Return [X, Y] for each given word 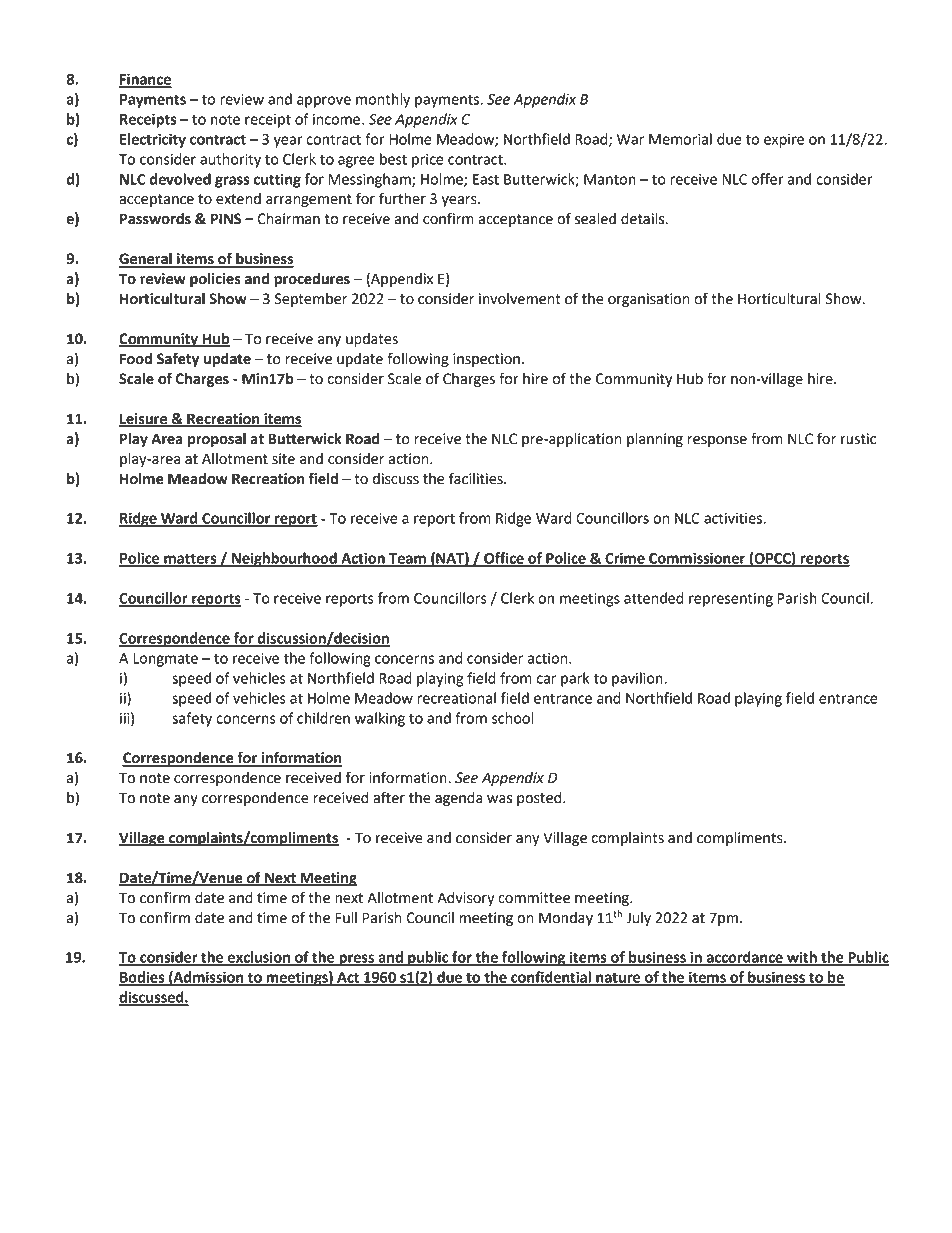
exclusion [259, 958]
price [428, 161]
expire [784, 141]
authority [230, 160]
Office [504, 559]
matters [190, 559]
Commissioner [697, 559]
